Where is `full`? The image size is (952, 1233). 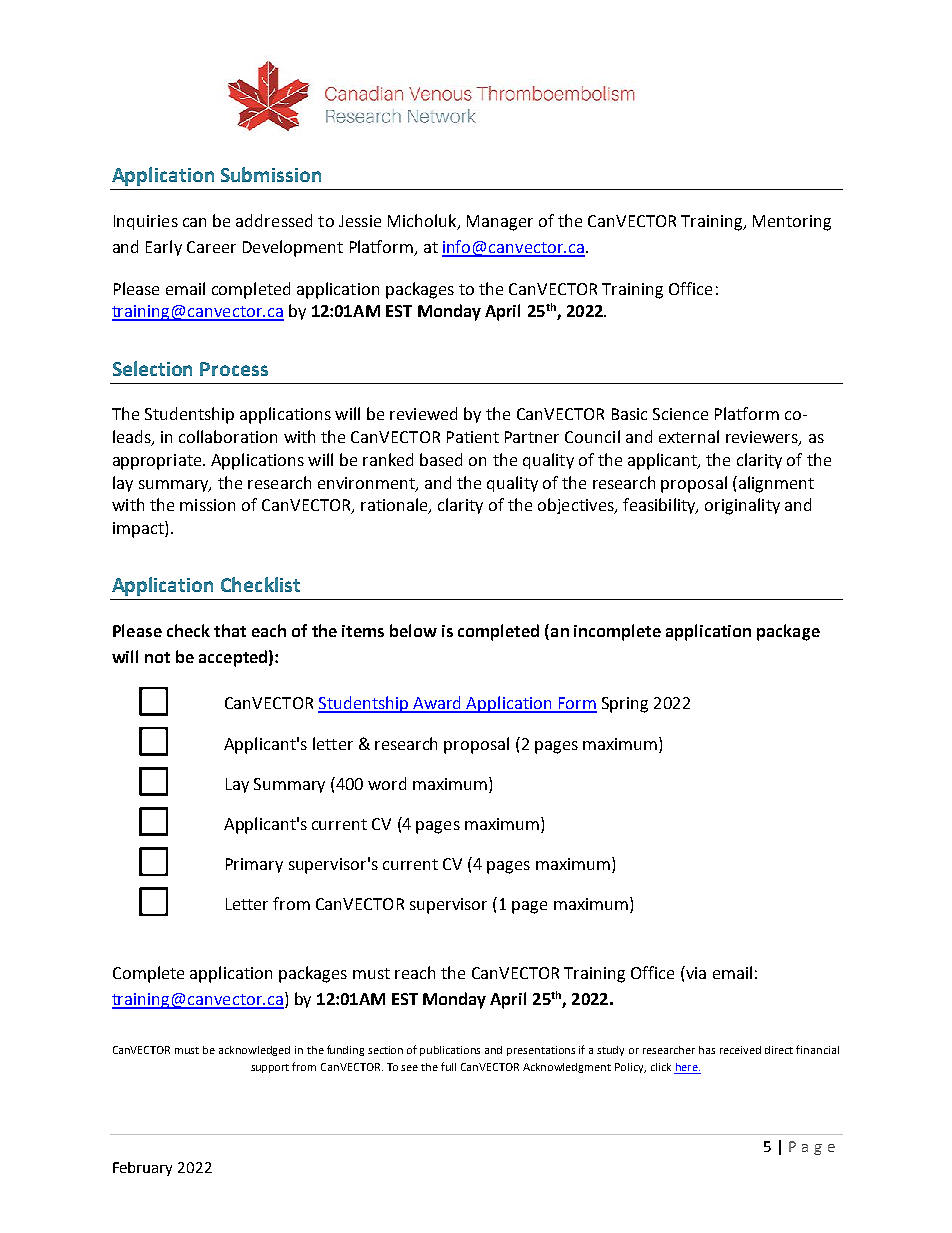 full is located at coordinates (448, 1066).
